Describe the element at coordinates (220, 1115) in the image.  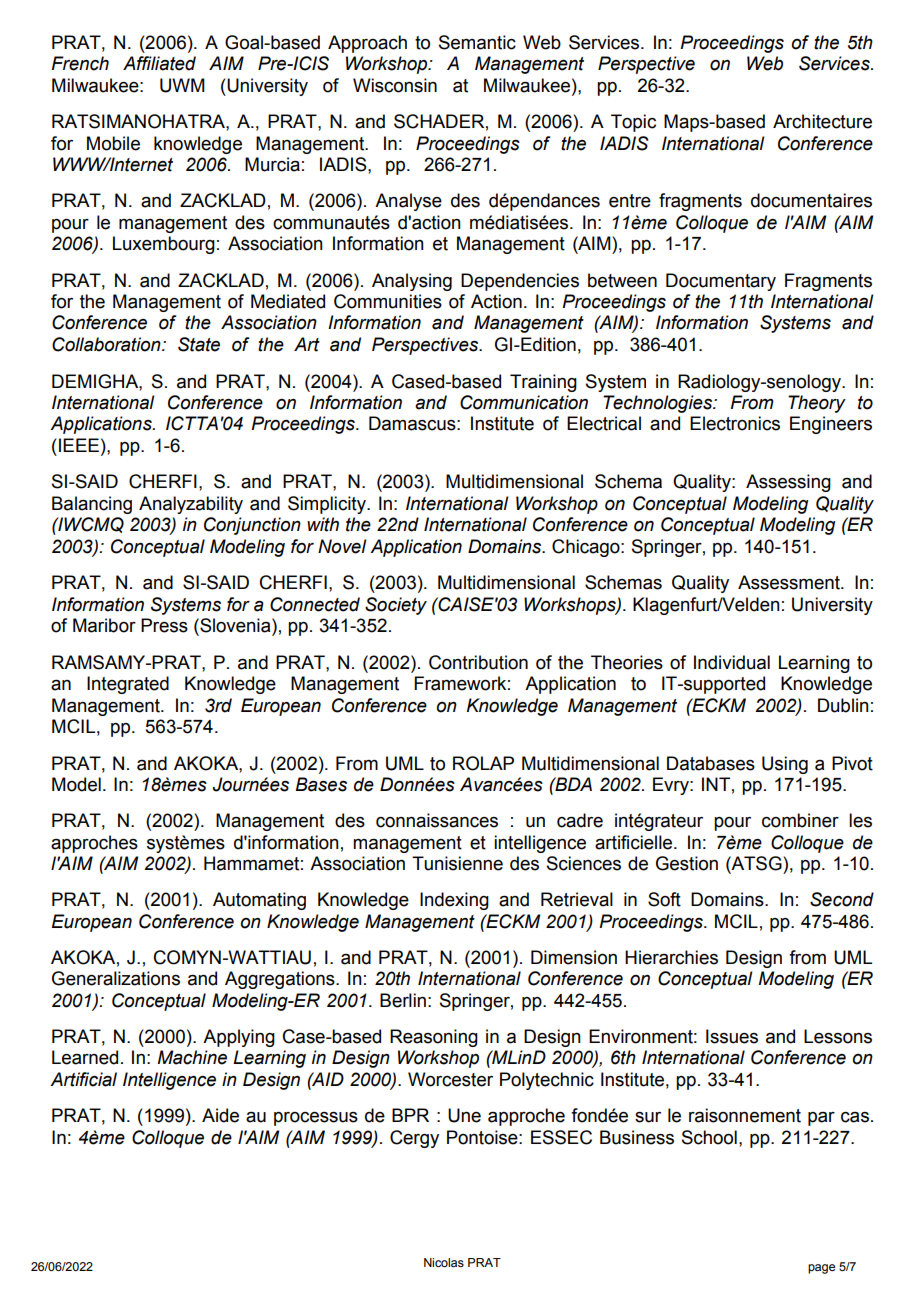
I see `Aide` at that location.
